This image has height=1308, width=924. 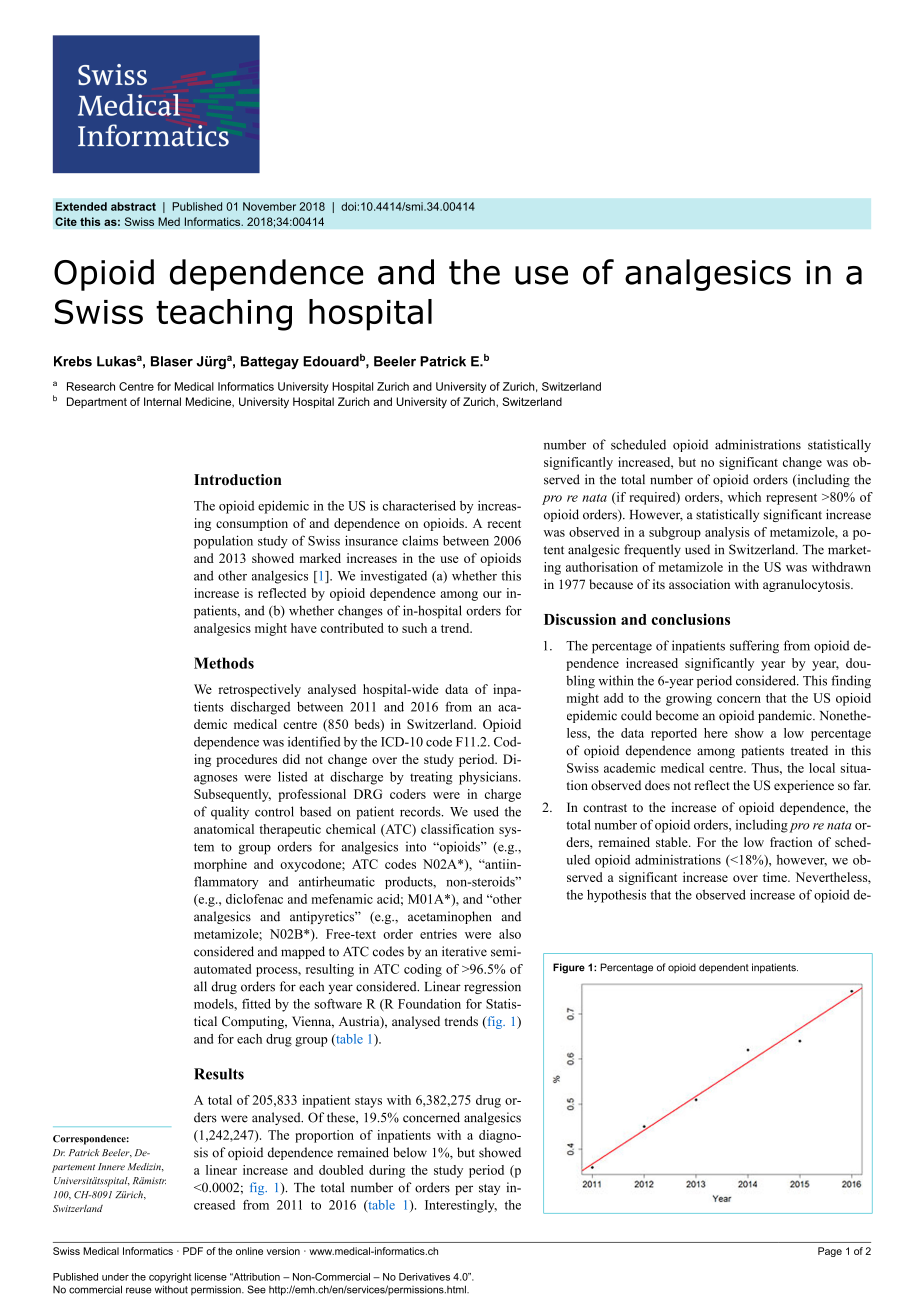 What do you see at coordinates (219, 1074) in the image?
I see `Results` at bounding box center [219, 1074].
